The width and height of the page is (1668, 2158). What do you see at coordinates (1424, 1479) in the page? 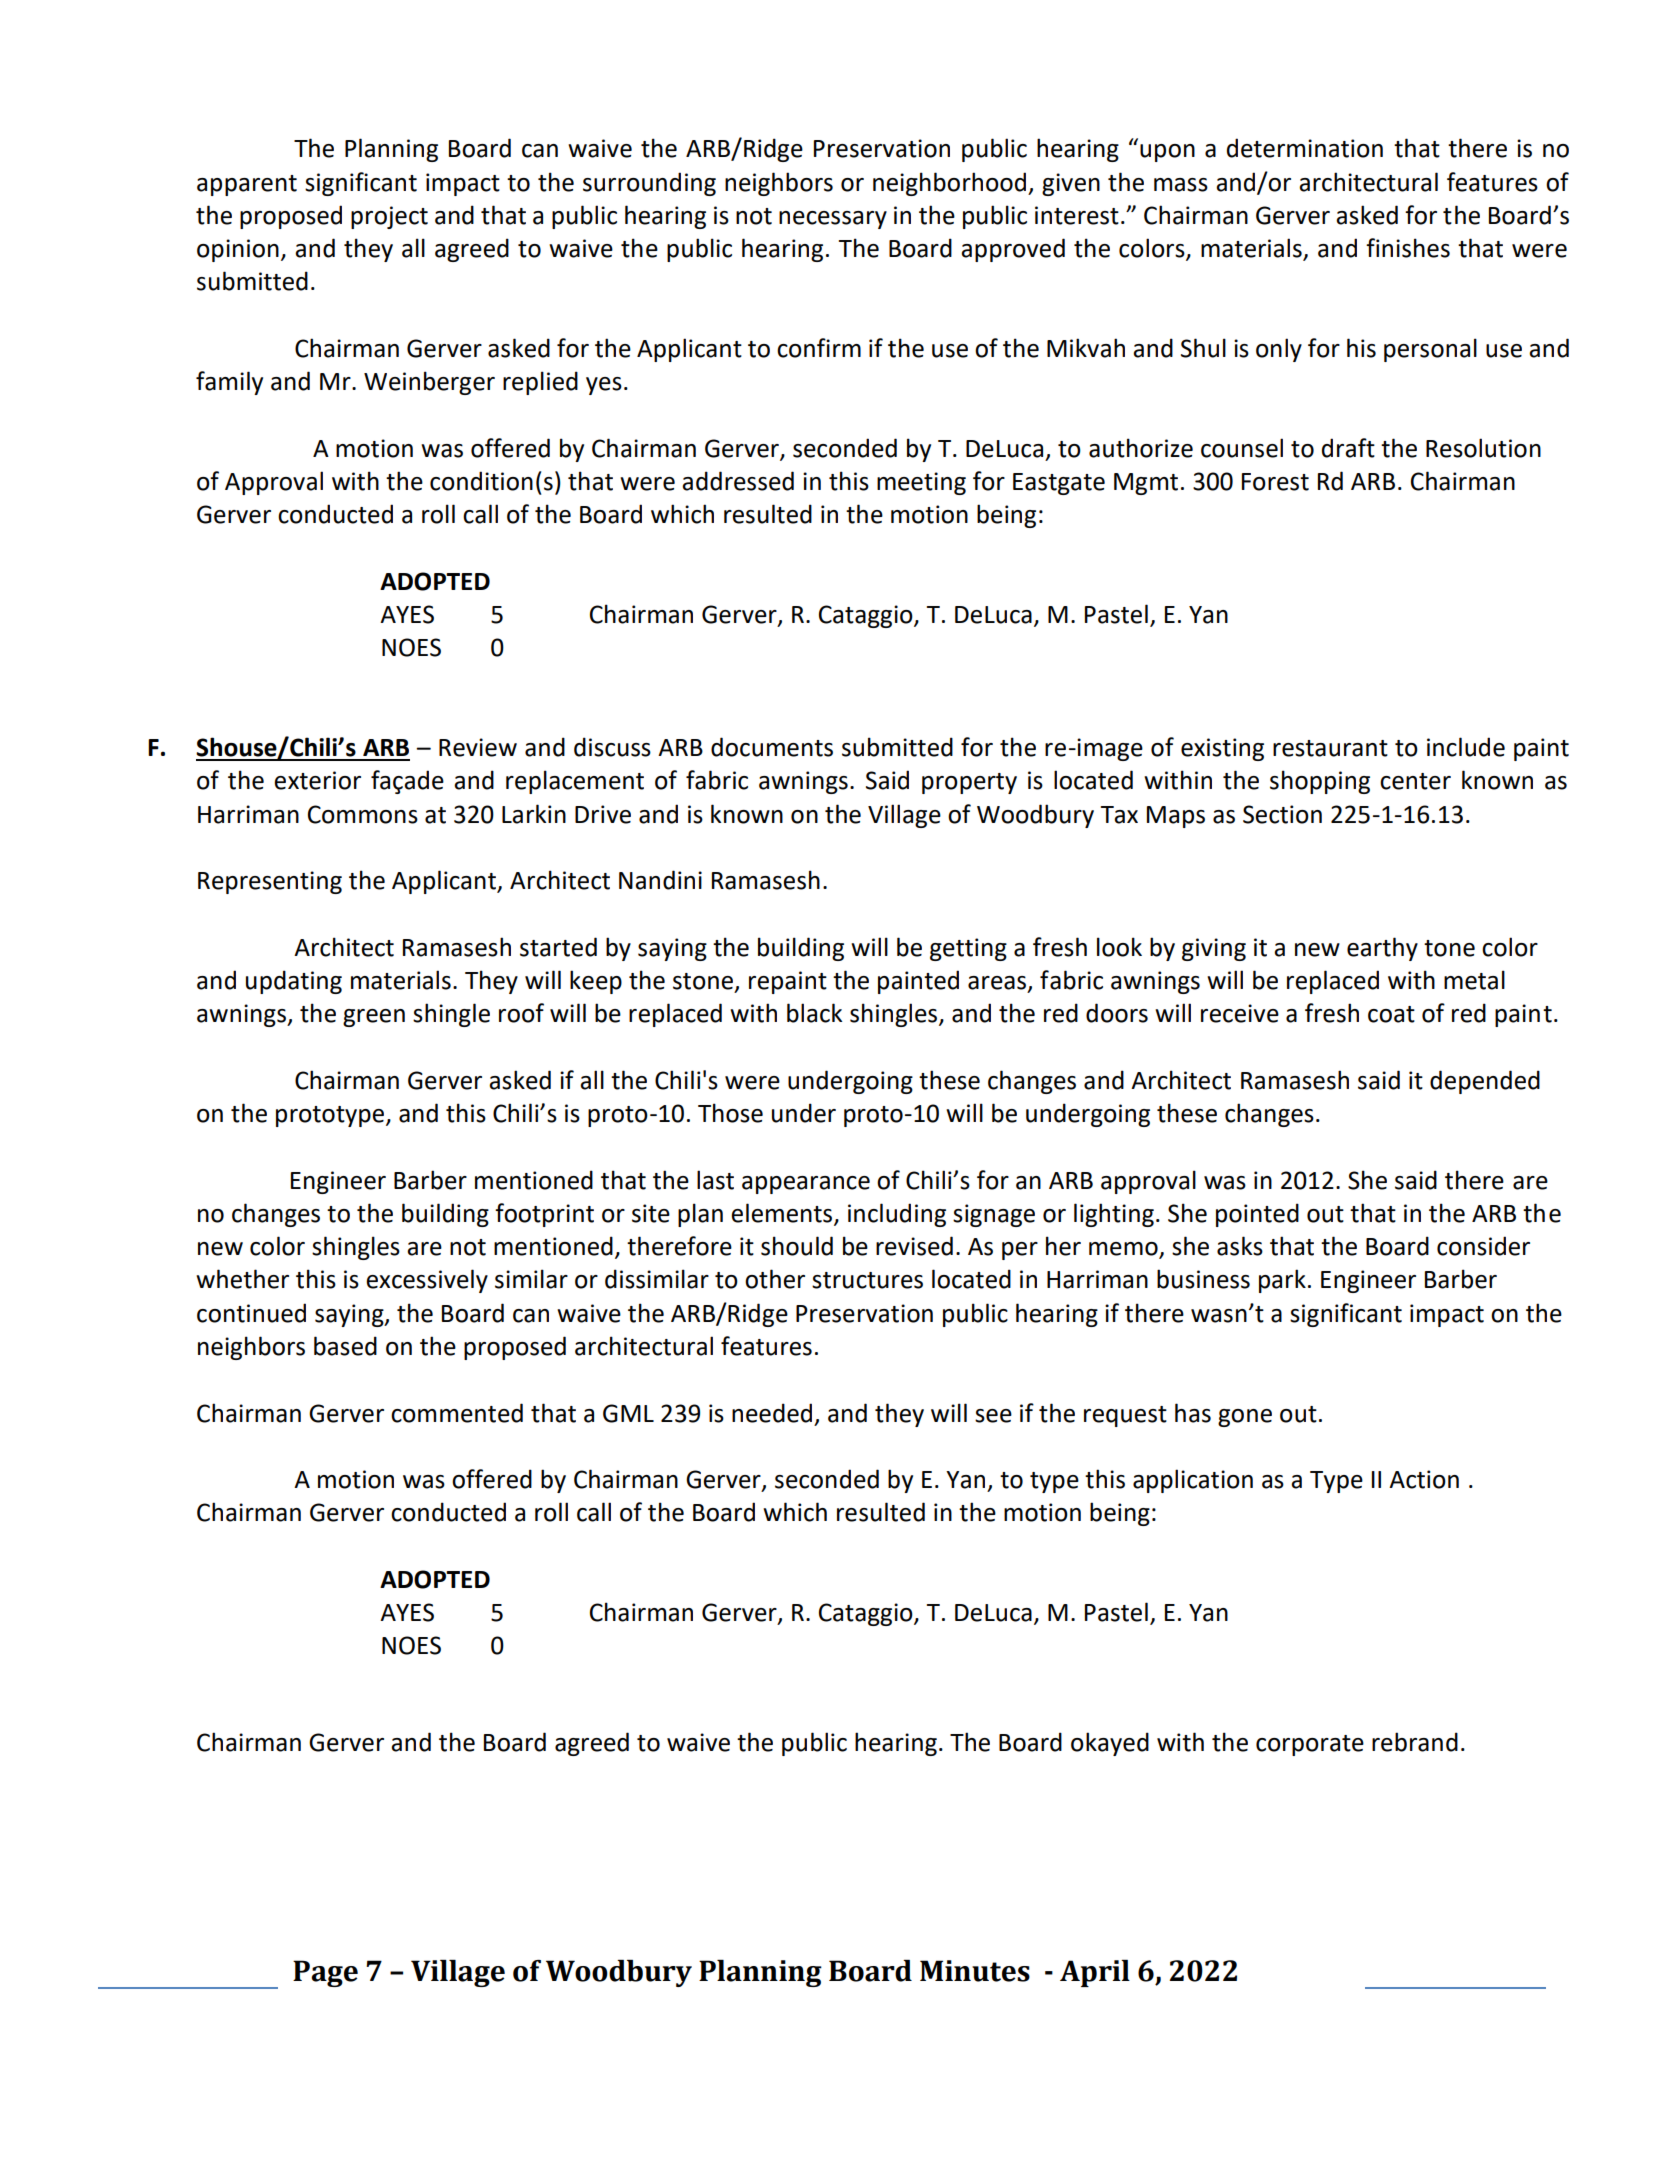
I see `Action` at bounding box center [1424, 1479].
